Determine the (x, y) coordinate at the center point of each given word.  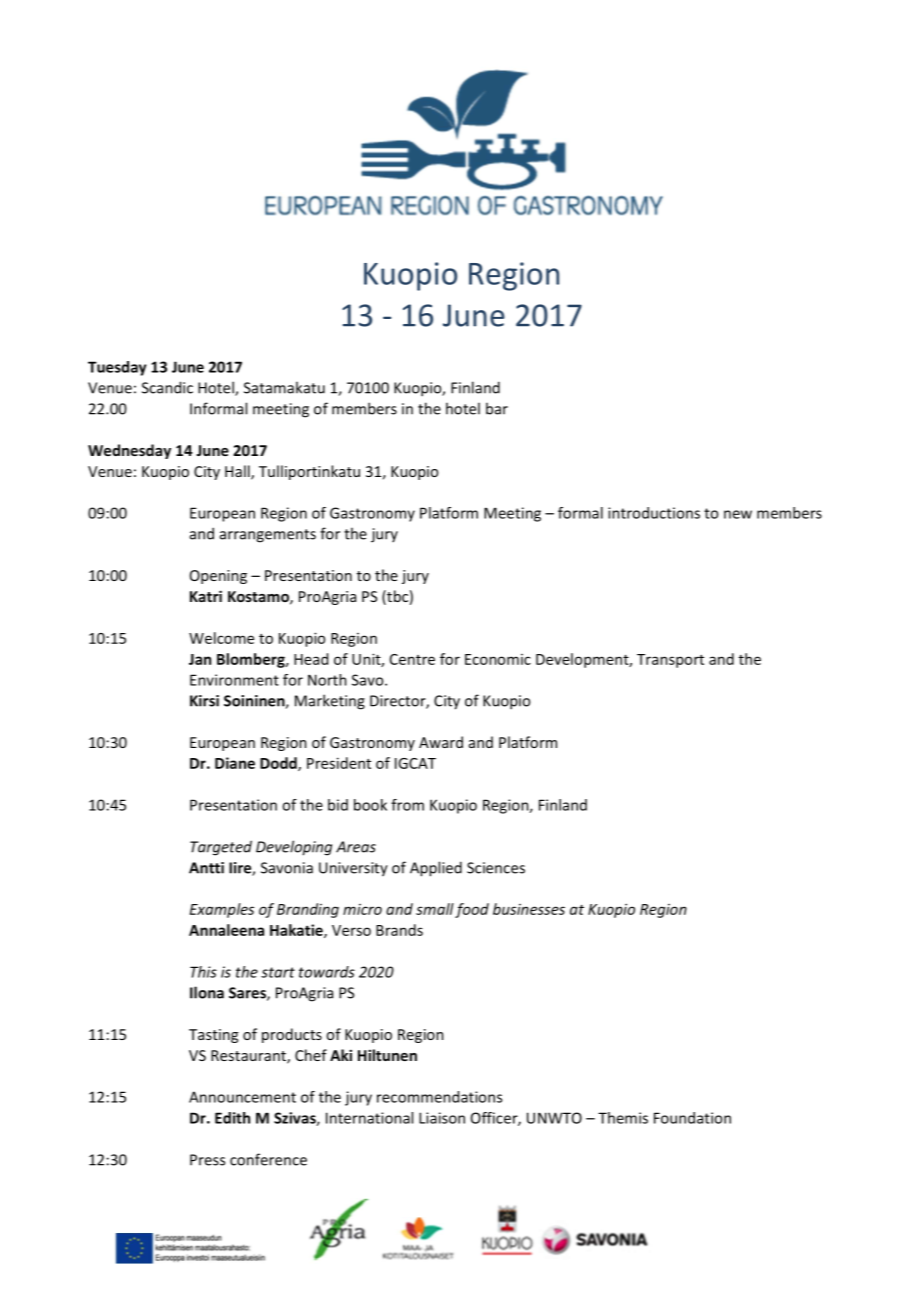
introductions (654, 513)
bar (497, 408)
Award (441, 742)
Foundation (692, 1118)
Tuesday (117, 368)
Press (207, 1160)
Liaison (442, 1118)
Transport (670, 661)
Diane (235, 763)
